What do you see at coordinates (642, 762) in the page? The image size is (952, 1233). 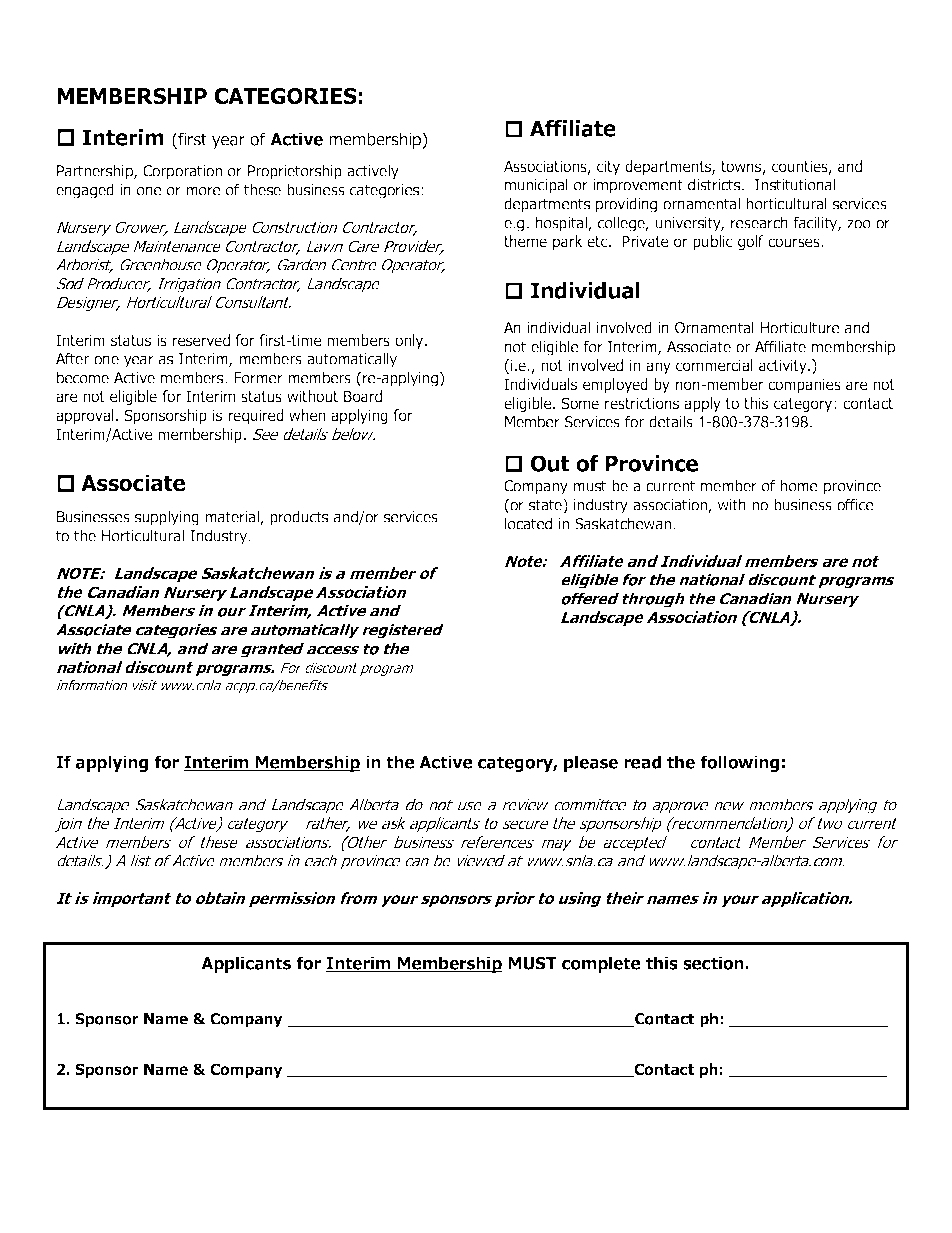 I see `read` at bounding box center [642, 762].
